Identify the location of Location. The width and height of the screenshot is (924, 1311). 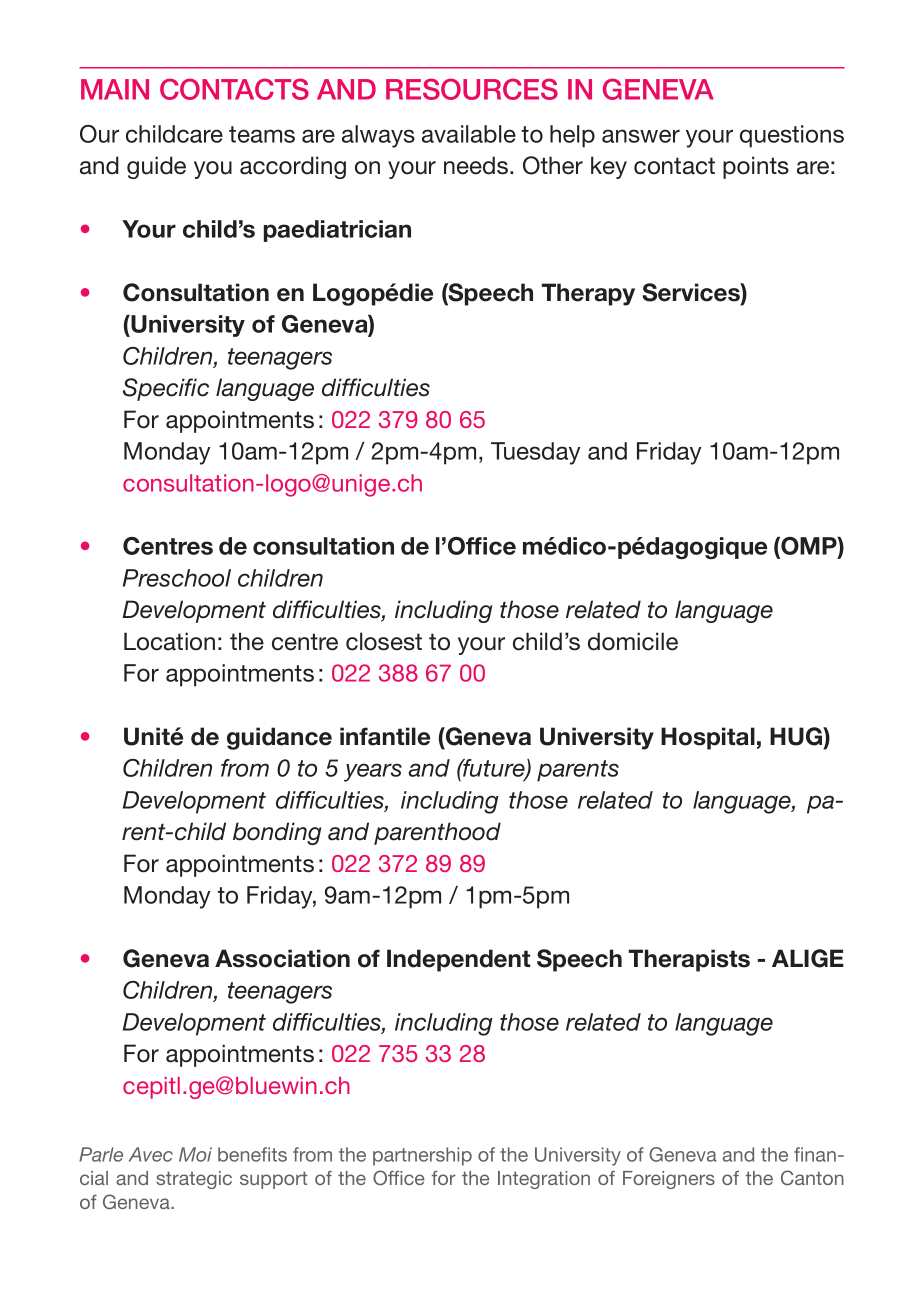
(169, 641).
